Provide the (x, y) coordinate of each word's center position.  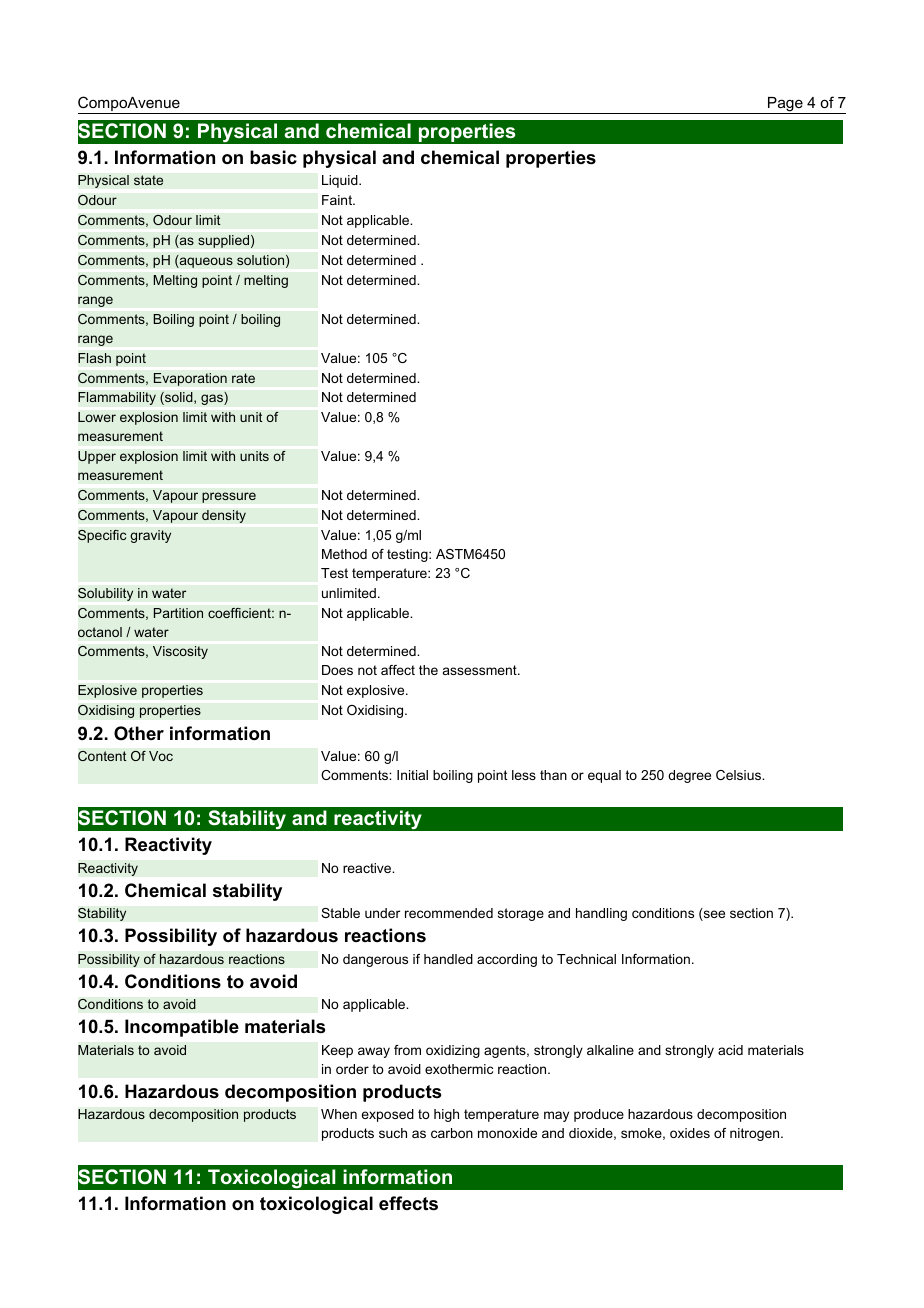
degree (689, 776)
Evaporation (190, 379)
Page (785, 105)
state (149, 180)
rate (243, 378)
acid (730, 1050)
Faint (338, 200)
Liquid (341, 181)
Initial (412, 775)
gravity (150, 536)
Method (344, 554)
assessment (481, 670)
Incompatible (182, 1028)
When (339, 1114)
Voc (161, 756)
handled (448, 959)
